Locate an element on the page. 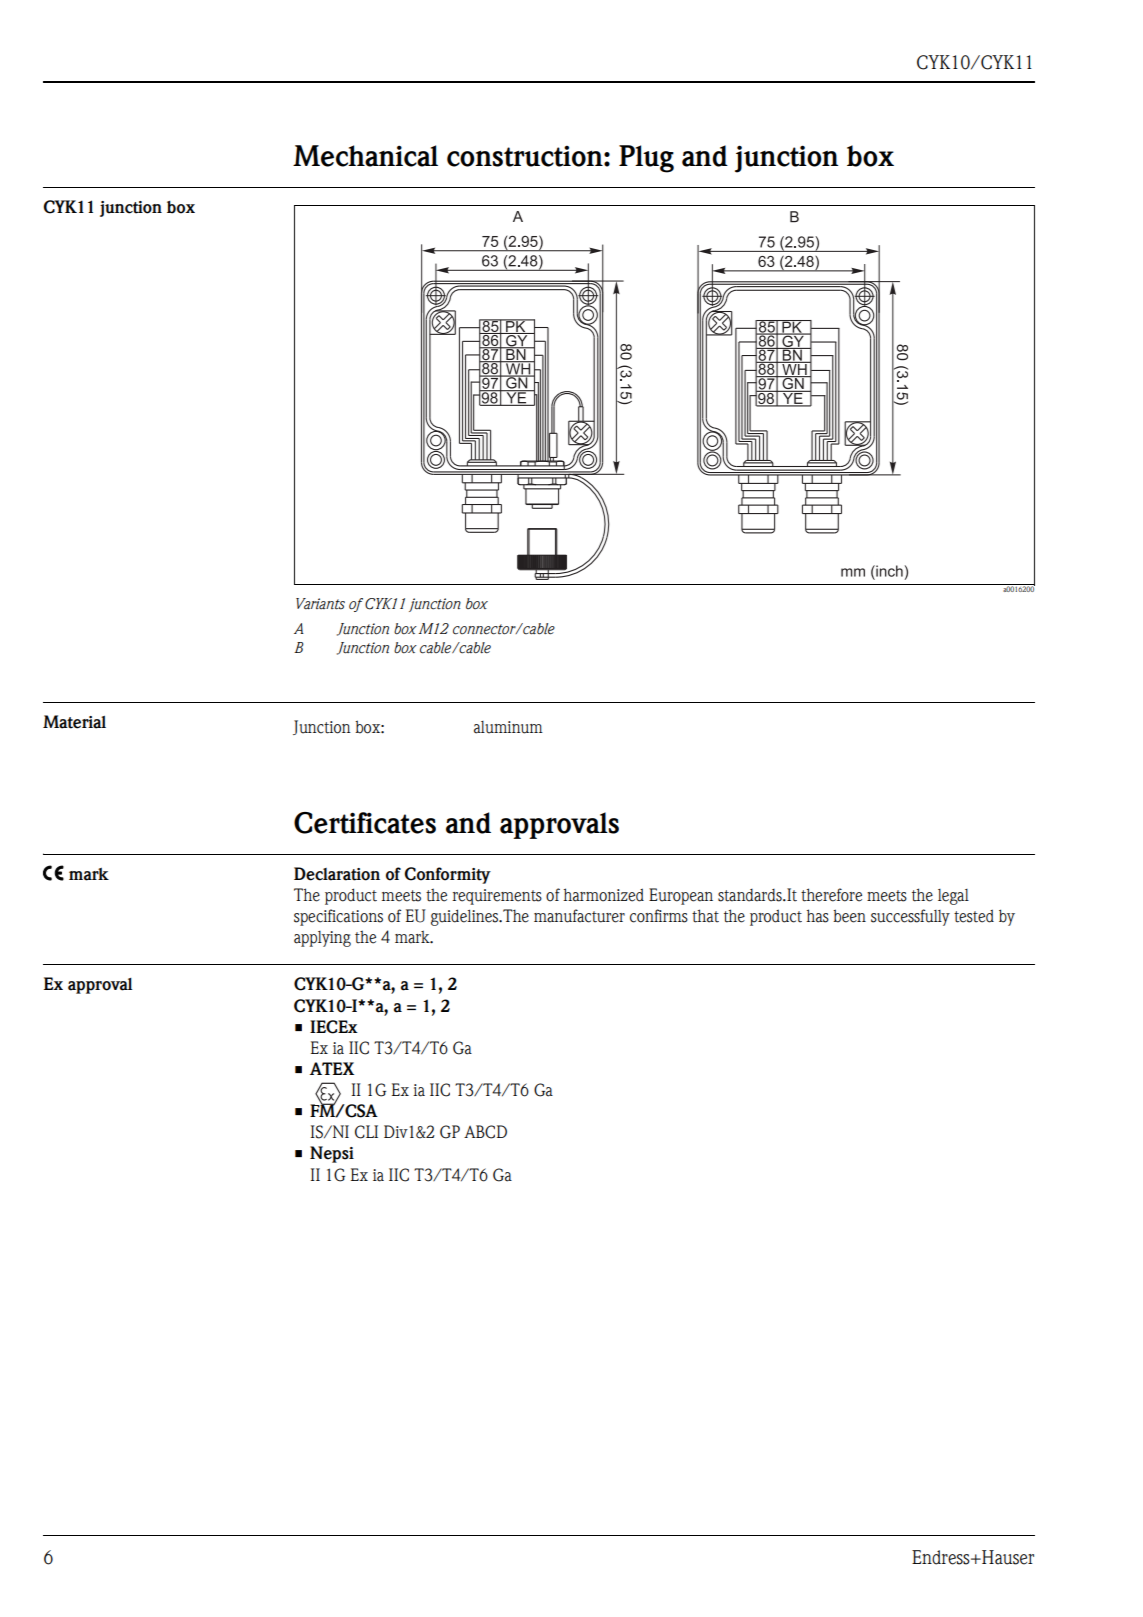 This document has height=1617, width=1143. Material is located at coordinates (74, 722).
